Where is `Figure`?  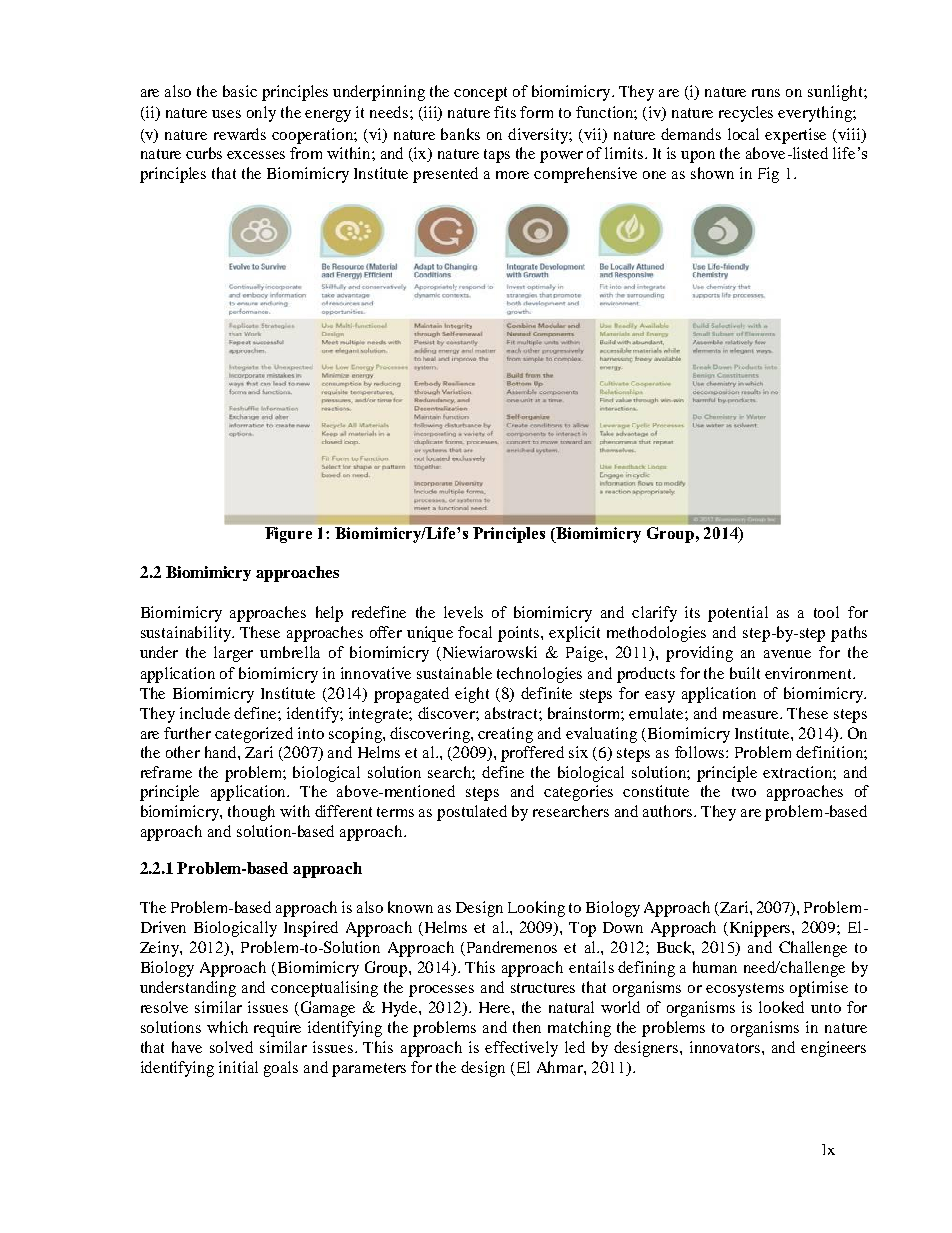
Figure is located at coordinates (288, 535).
